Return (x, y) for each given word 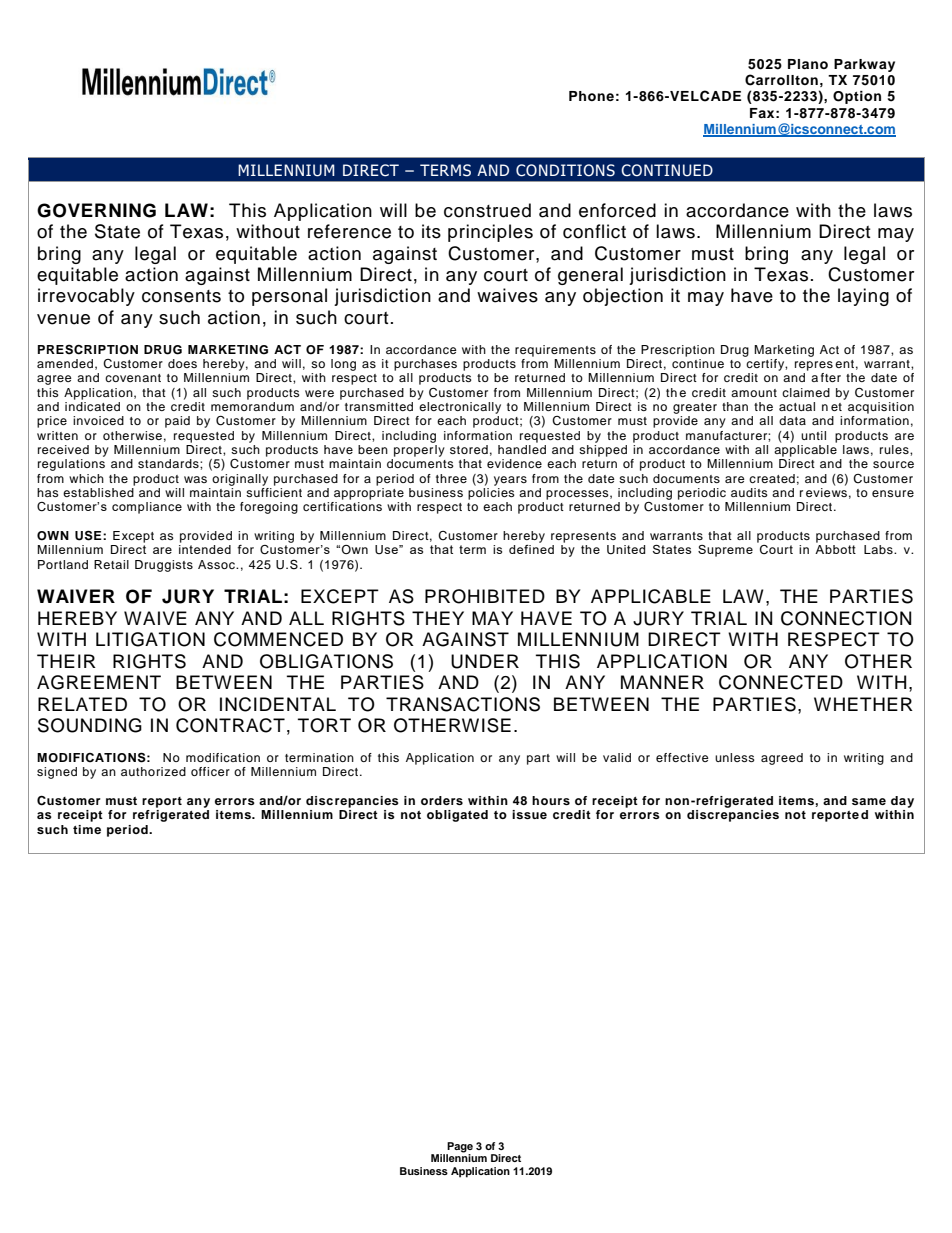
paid (177, 422)
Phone (591, 96)
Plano (808, 64)
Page (459, 1148)
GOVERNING (96, 210)
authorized (153, 771)
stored (469, 449)
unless (735, 757)
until (813, 435)
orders (442, 800)
